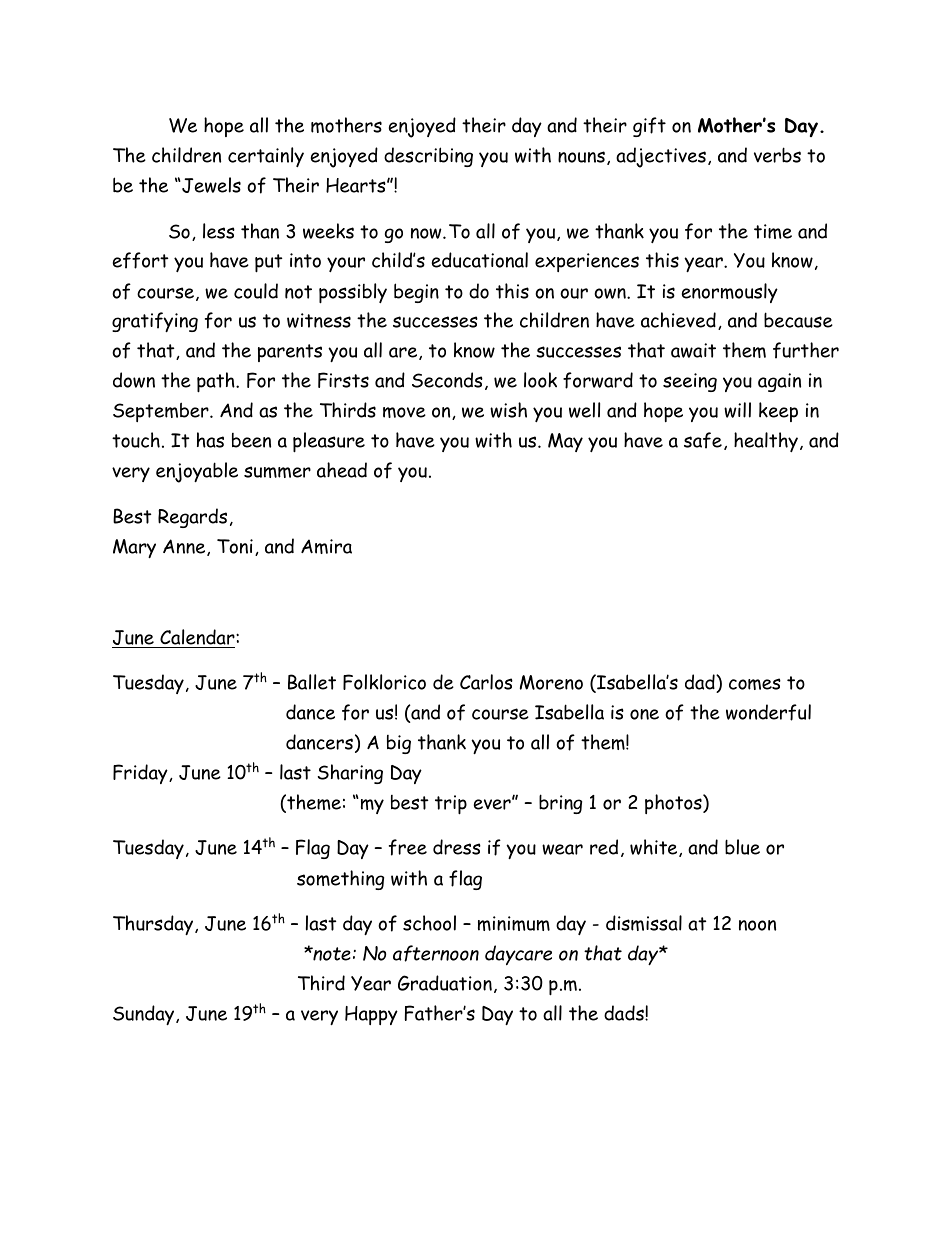  What do you see at coordinates (217, 382) in the page?
I see `path` at bounding box center [217, 382].
